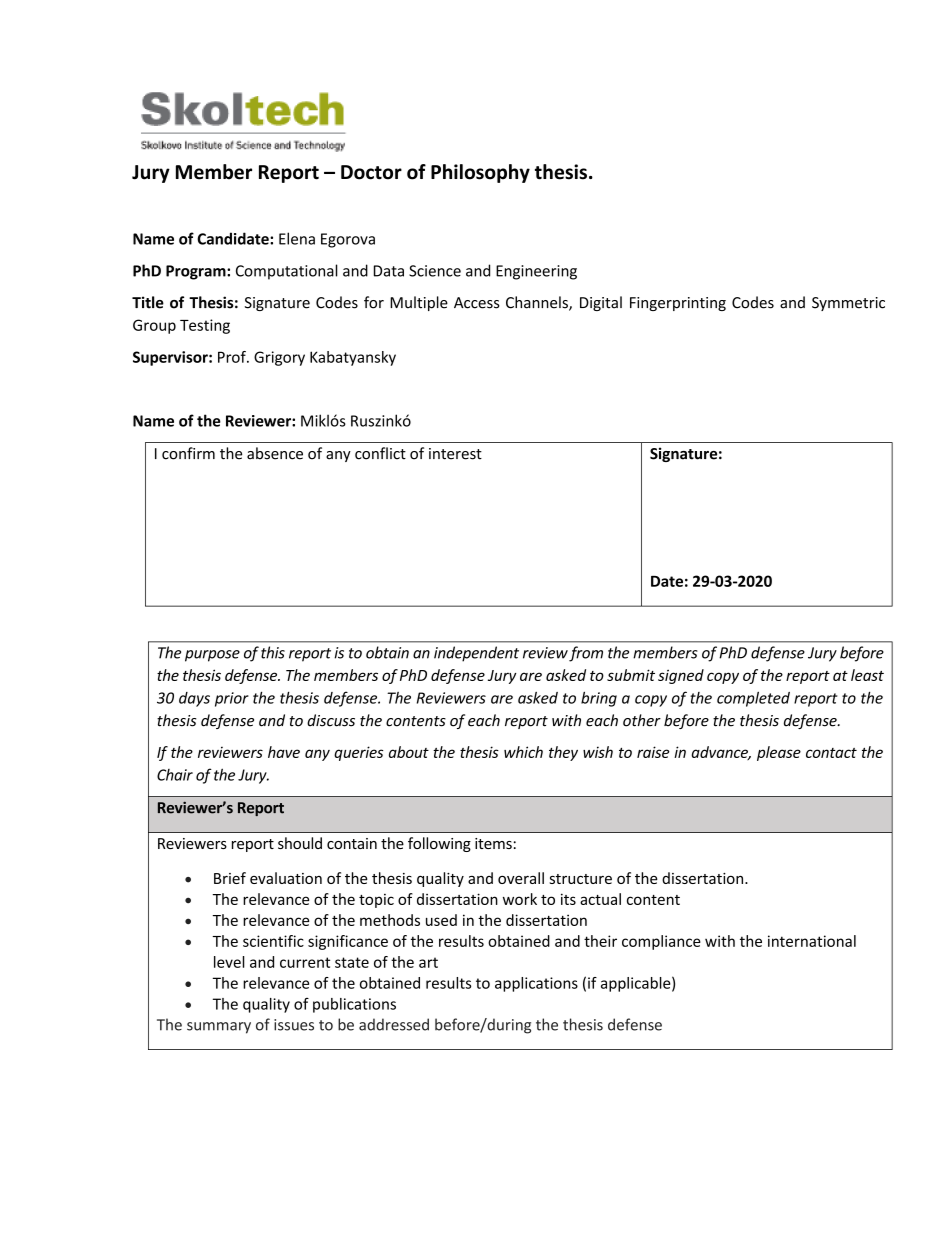 The width and height of the document is (952, 1233). What do you see at coordinates (848, 304) in the document?
I see `Symmetric` at bounding box center [848, 304].
